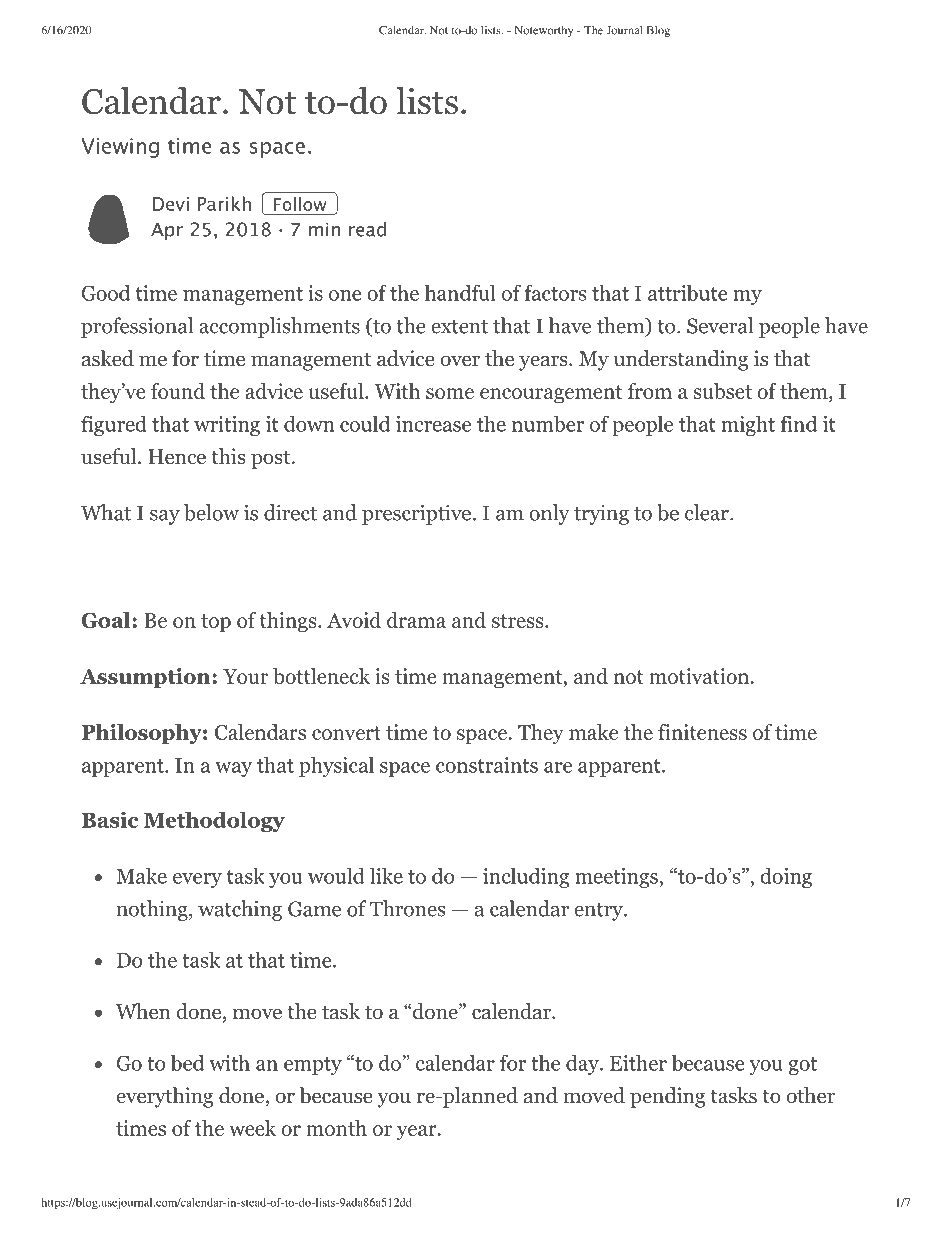 This page has height=1233, width=952. Describe the element at coordinates (687, 292) in the page. I see `attribute` at that location.
